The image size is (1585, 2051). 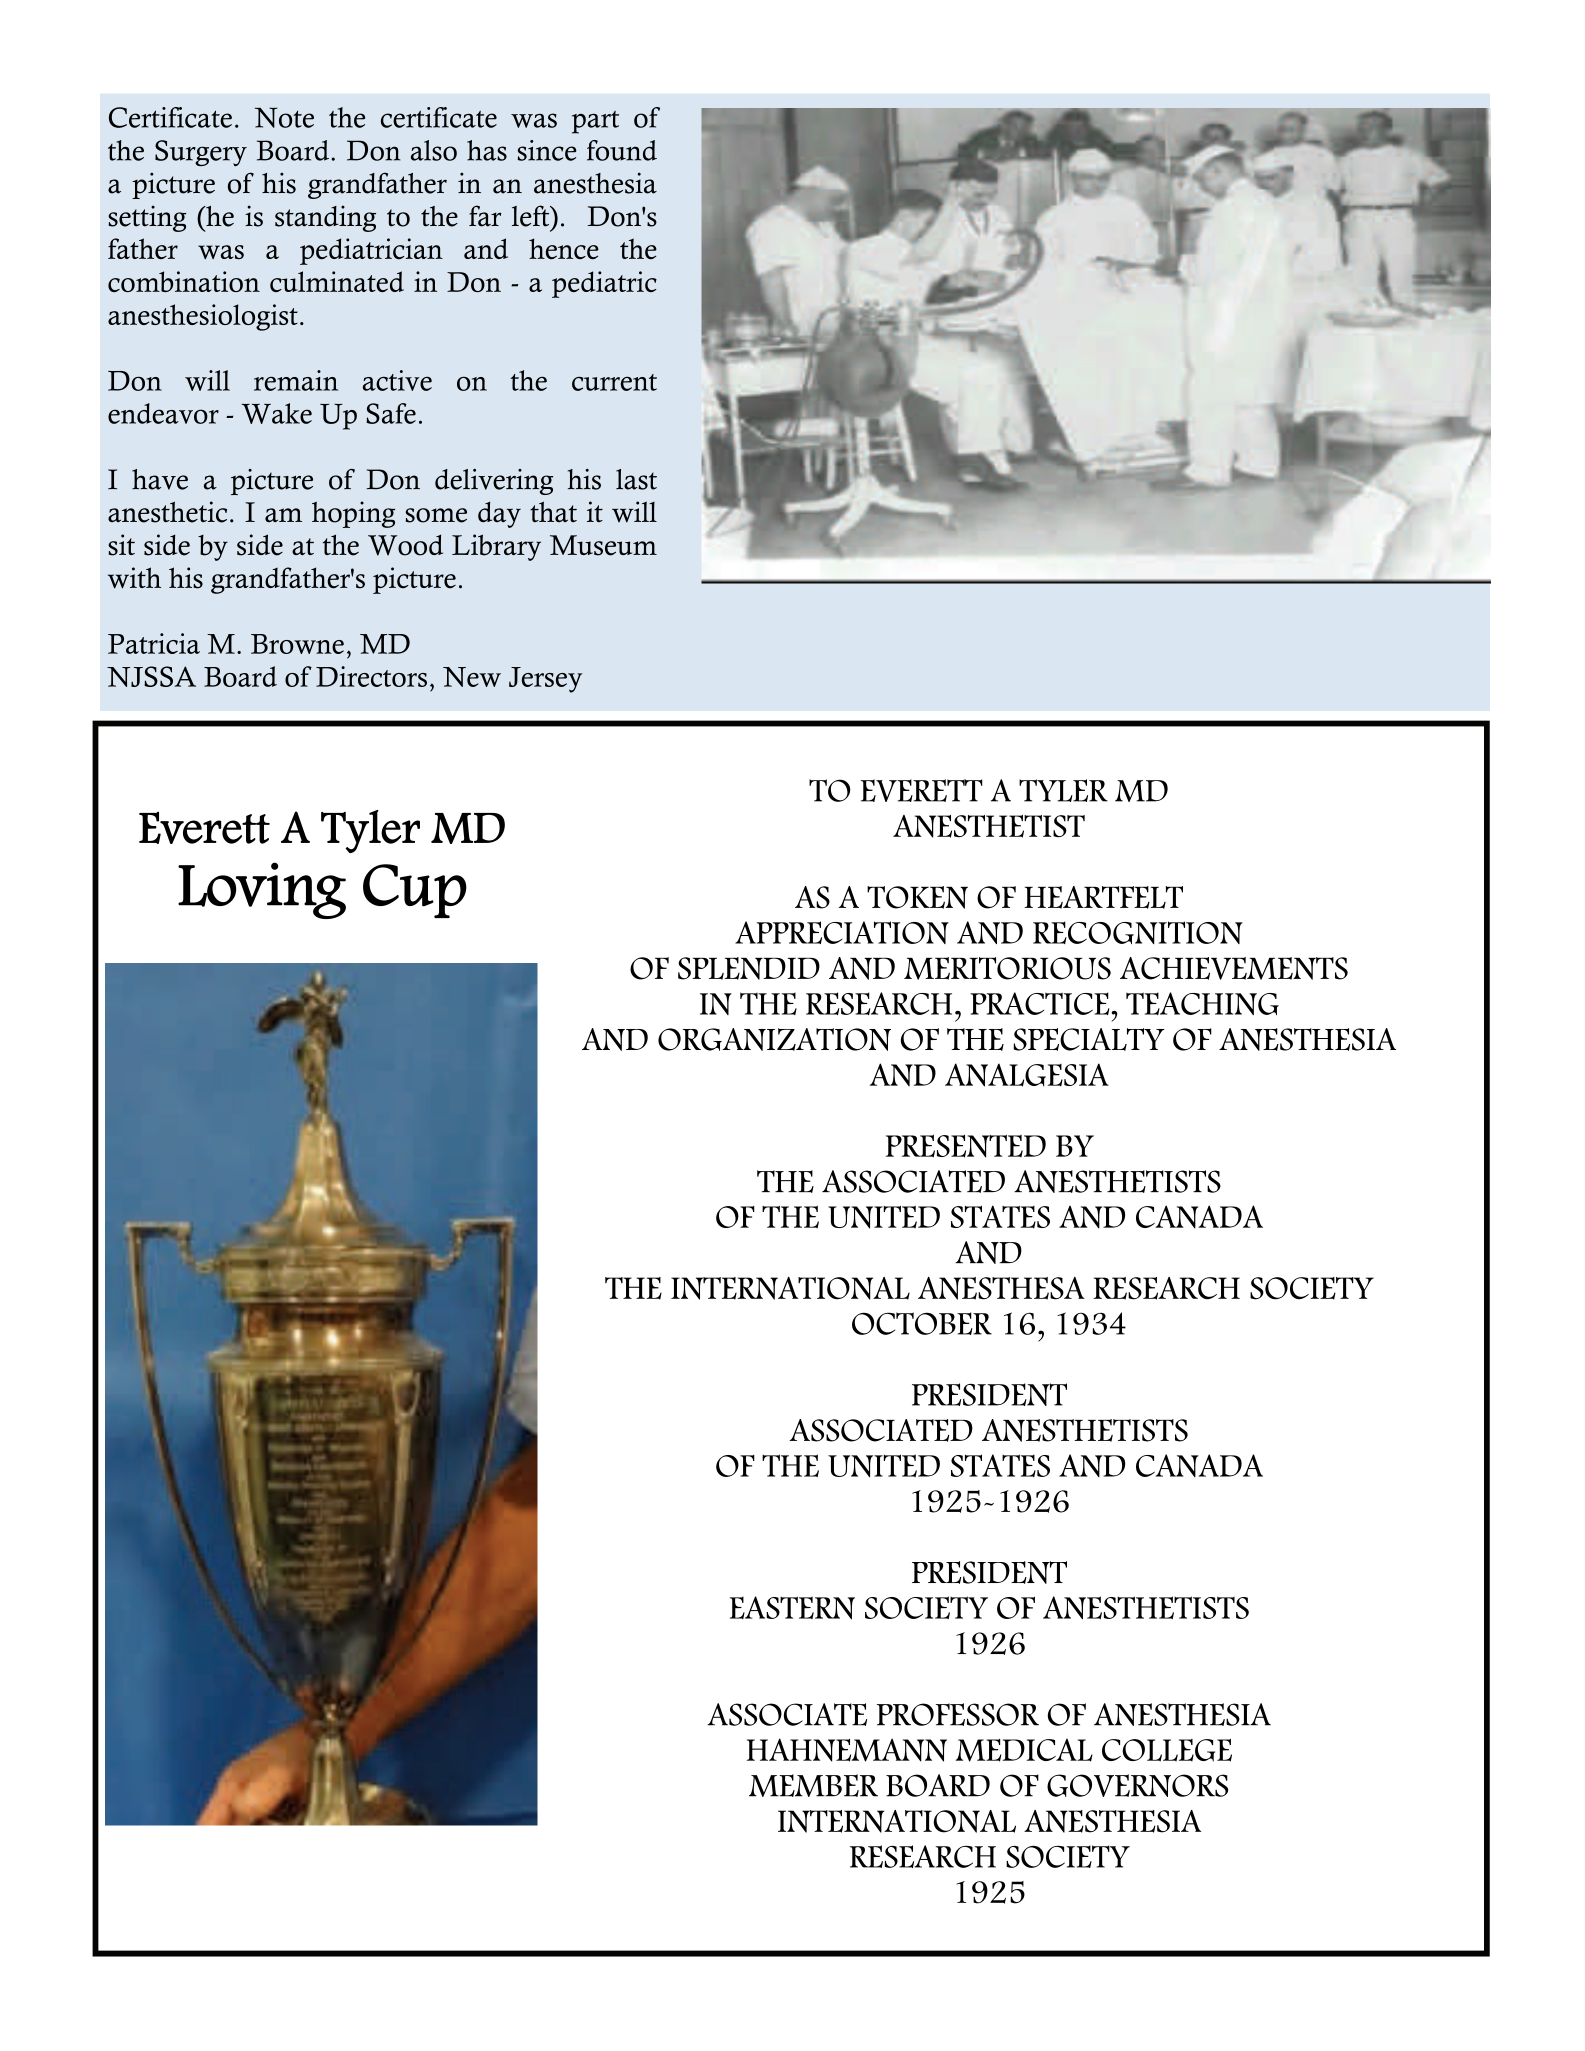 I want to click on anesthetic, so click(x=167, y=512).
